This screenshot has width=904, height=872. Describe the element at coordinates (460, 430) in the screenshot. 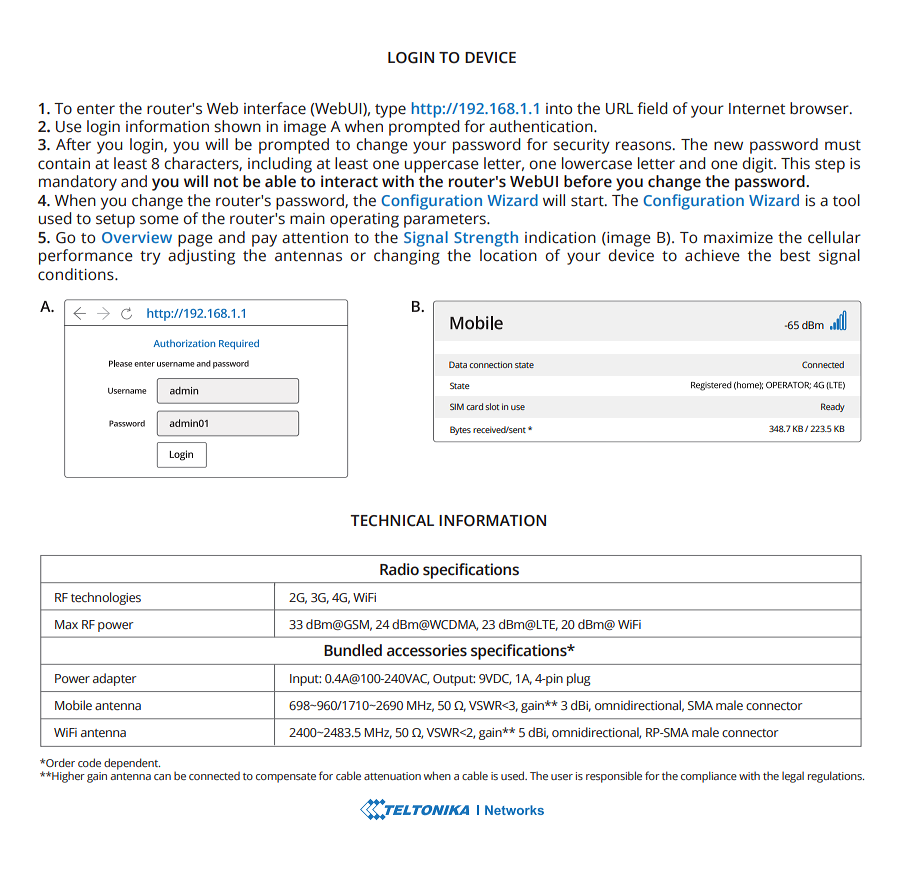

I see `Bytes` at that location.
